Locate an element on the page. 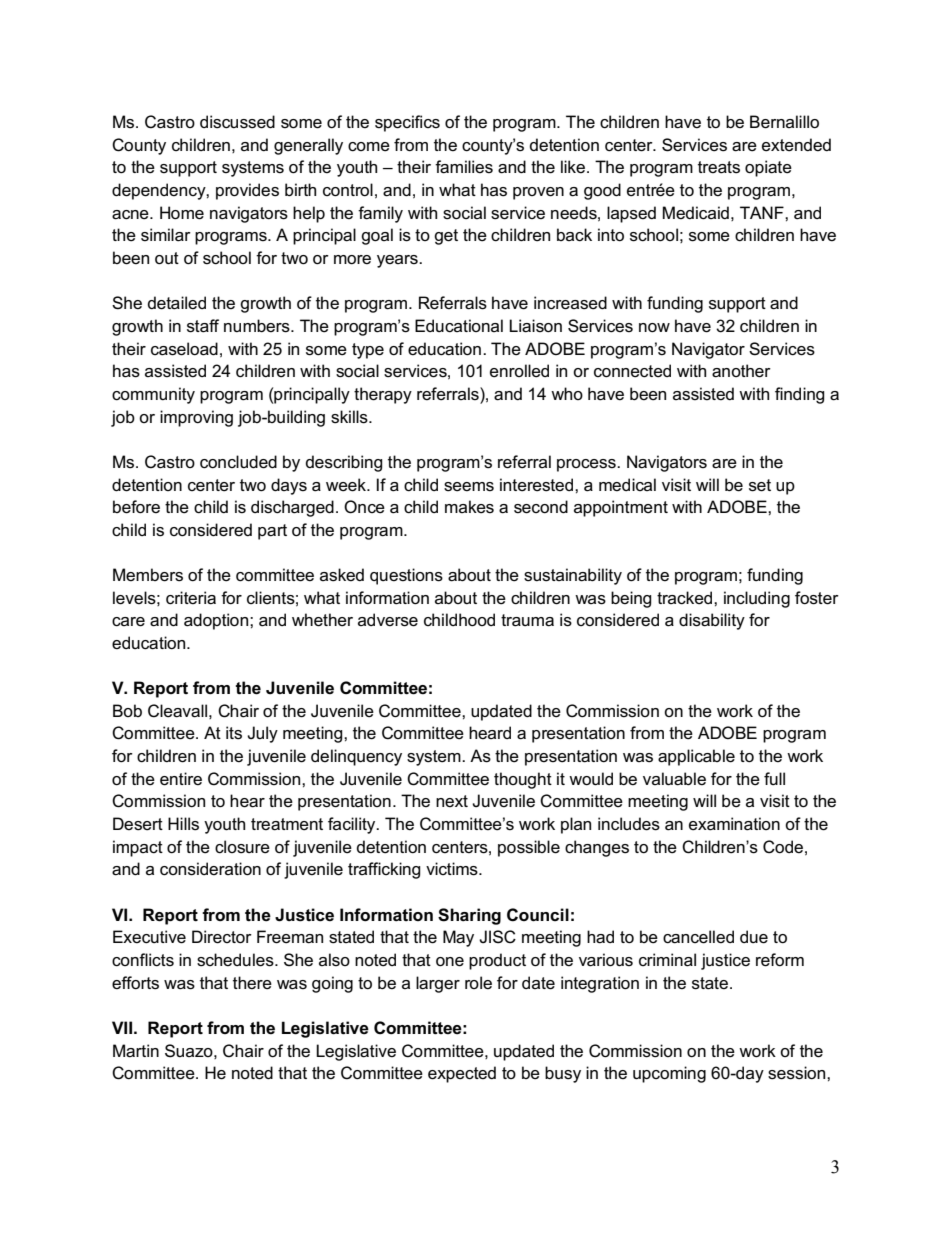  its is located at coordinates (234, 733).
